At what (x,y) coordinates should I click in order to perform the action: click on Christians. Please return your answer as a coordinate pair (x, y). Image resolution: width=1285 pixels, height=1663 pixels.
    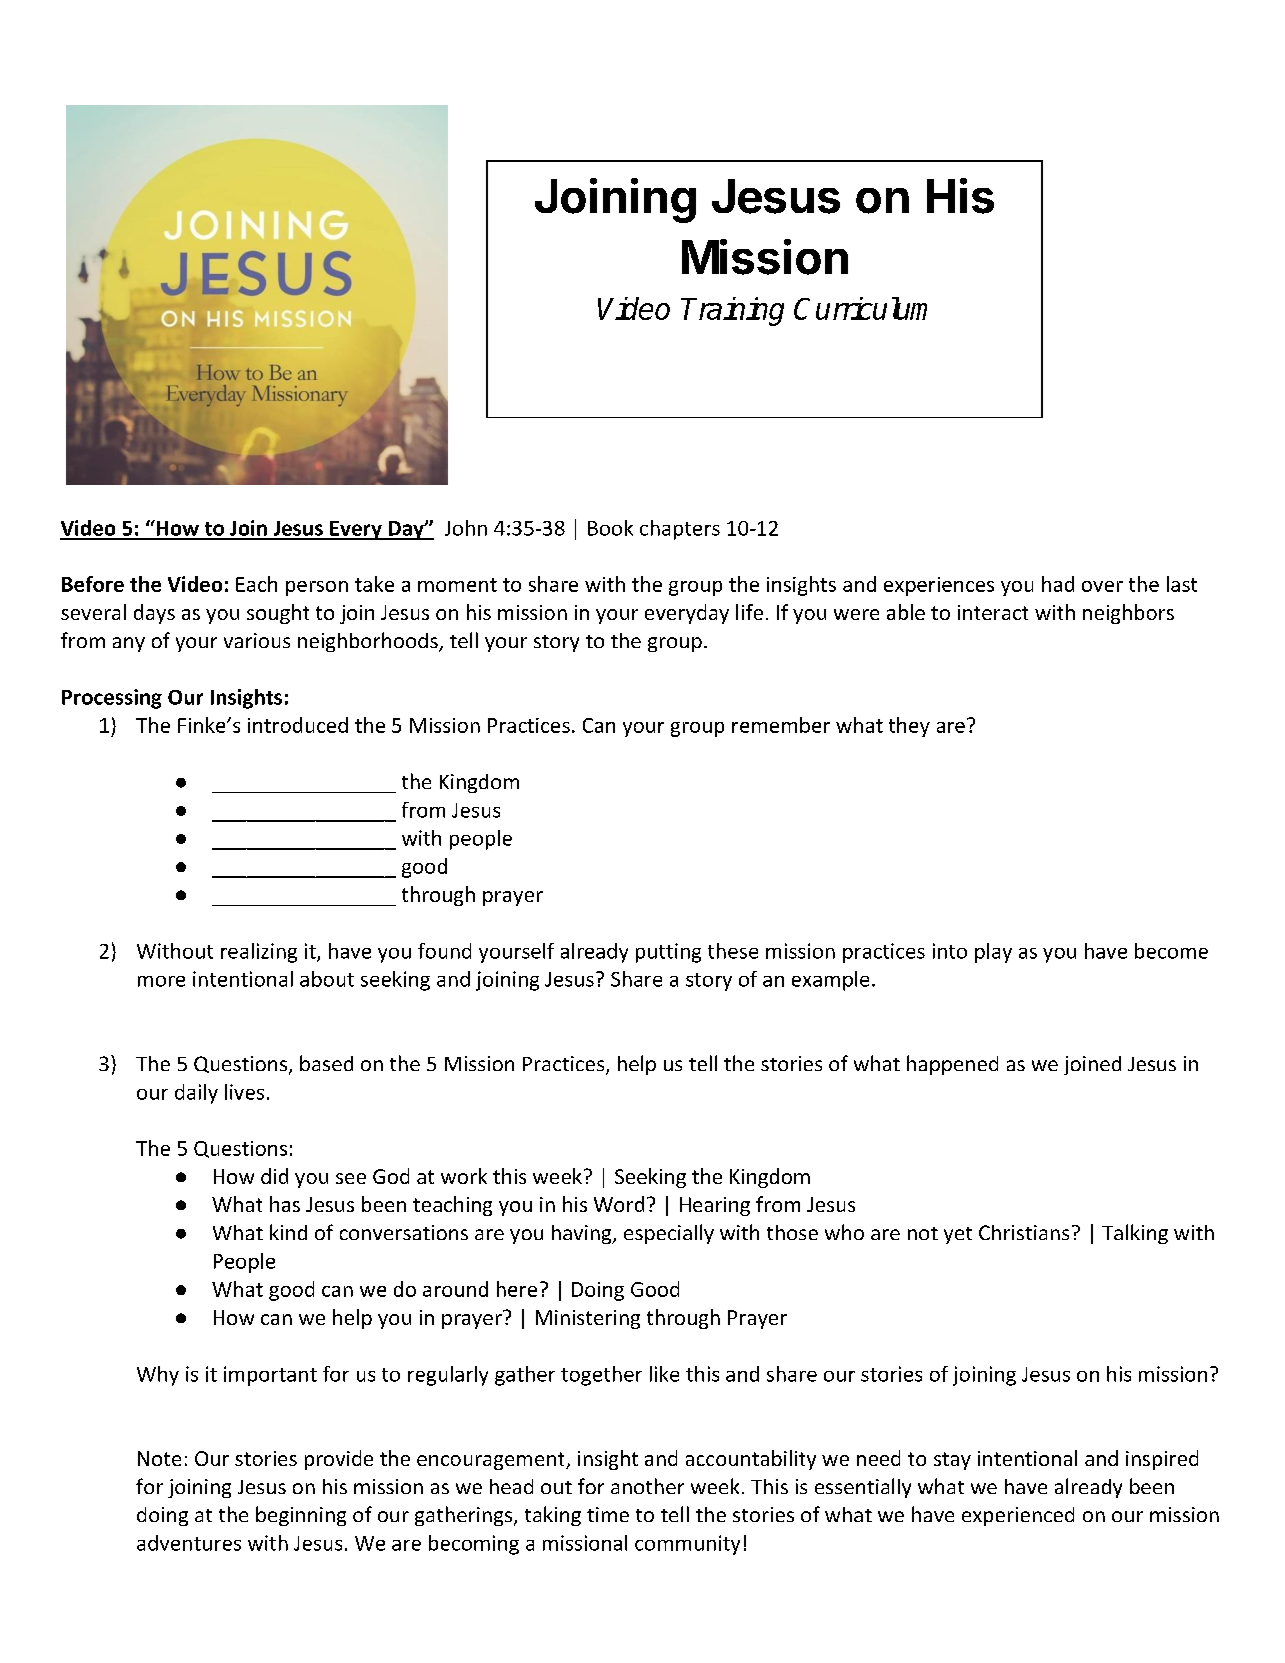
    Looking at the image, I should click on (1024, 1232).
